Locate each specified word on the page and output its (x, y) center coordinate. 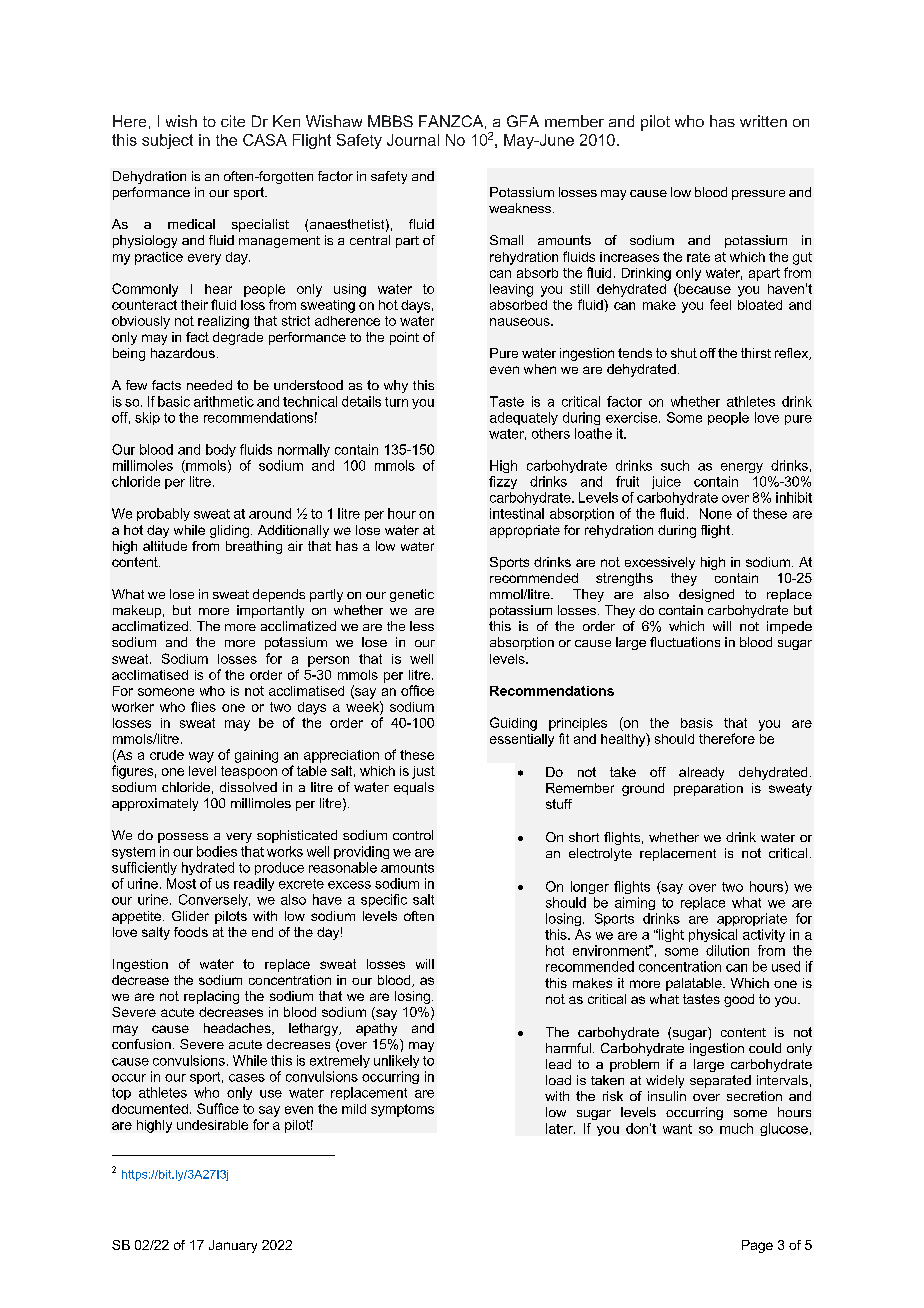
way (201, 757)
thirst (756, 353)
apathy (376, 1029)
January (233, 1246)
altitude (165, 546)
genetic (412, 595)
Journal (413, 140)
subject (167, 141)
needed (209, 385)
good (739, 1000)
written (763, 121)
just (423, 772)
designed (706, 595)
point (404, 338)
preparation (708, 789)
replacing (211, 997)
